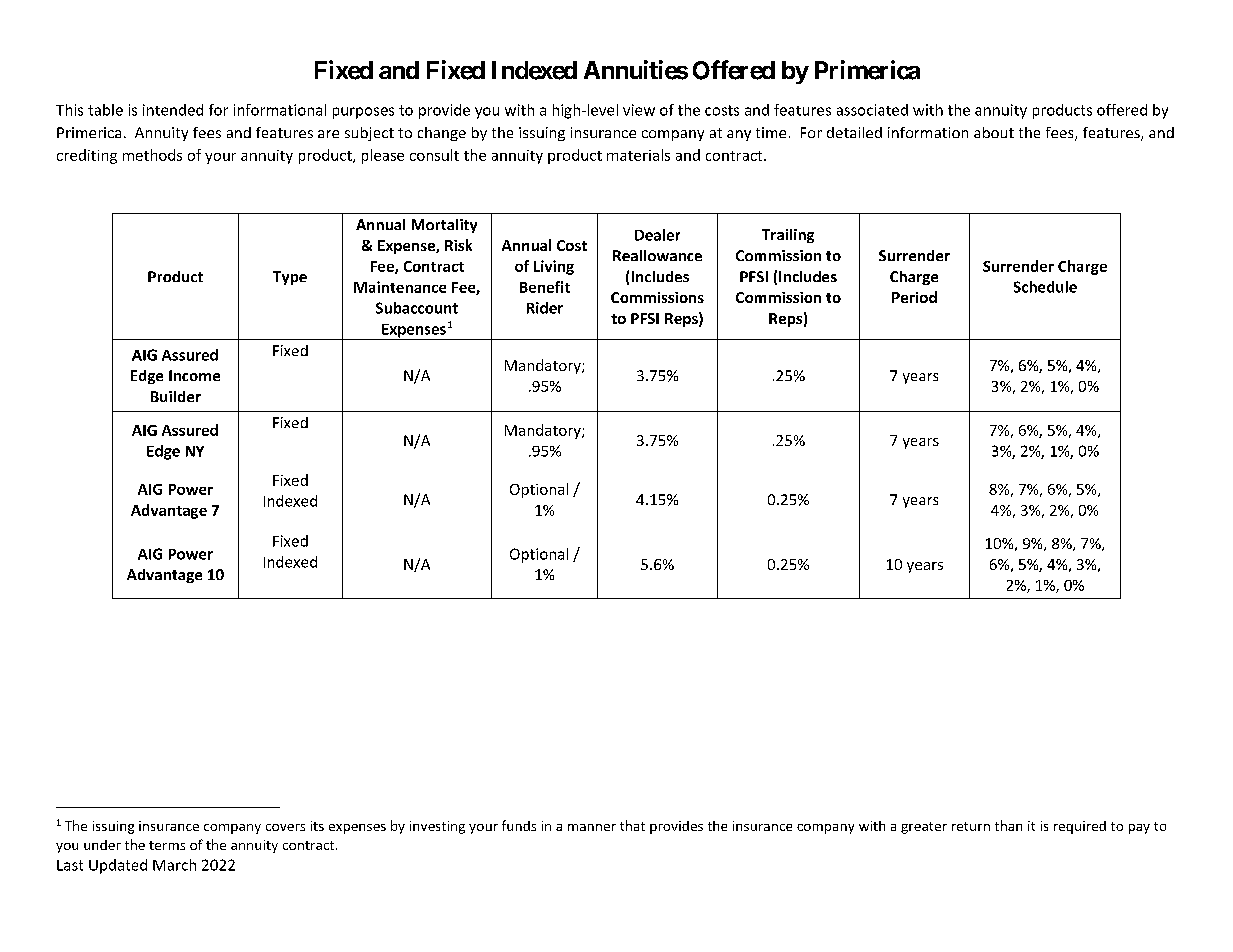  What do you see at coordinates (632, 825) in the document?
I see `that` at bounding box center [632, 825].
